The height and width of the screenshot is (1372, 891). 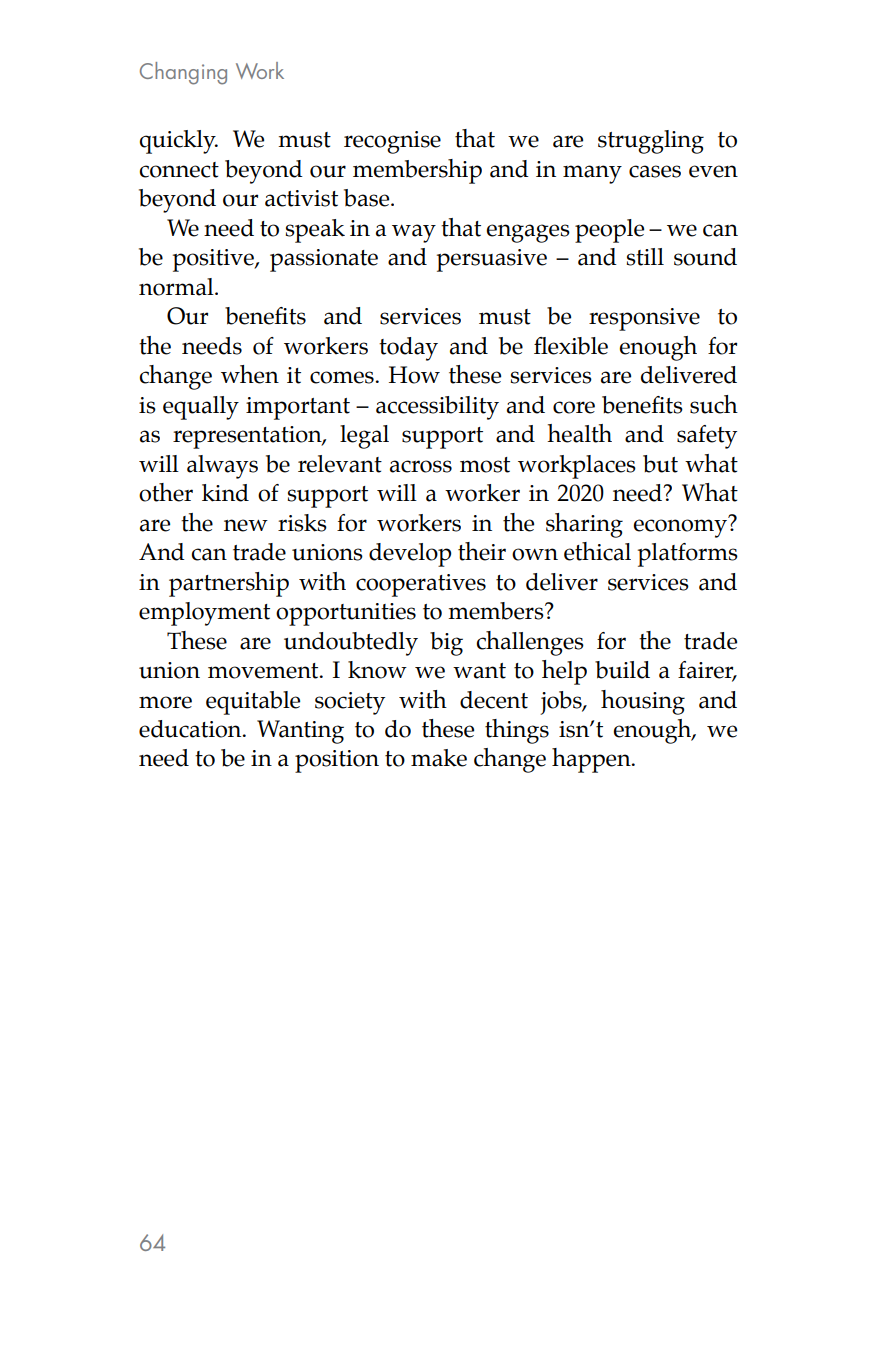 What do you see at coordinates (392, 142) in the screenshot?
I see `recognise` at bounding box center [392, 142].
